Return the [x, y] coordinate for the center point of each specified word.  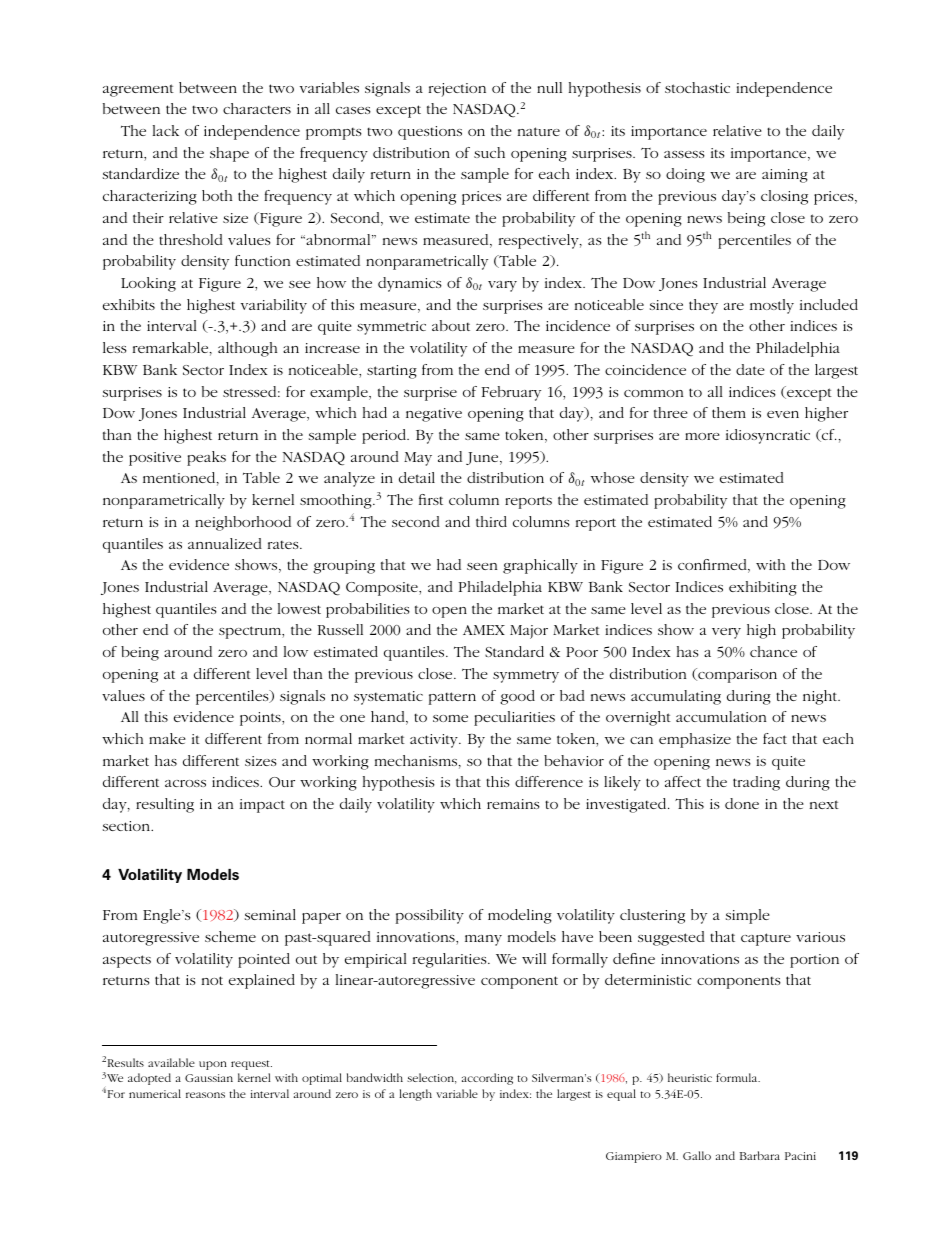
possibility [430, 916]
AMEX [484, 630]
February [511, 393]
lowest [299, 608]
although [247, 349]
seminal [270, 914]
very [726, 633]
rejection [457, 90]
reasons [205, 1095]
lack [166, 130]
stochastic [697, 87]
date [750, 369]
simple [748, 916]
